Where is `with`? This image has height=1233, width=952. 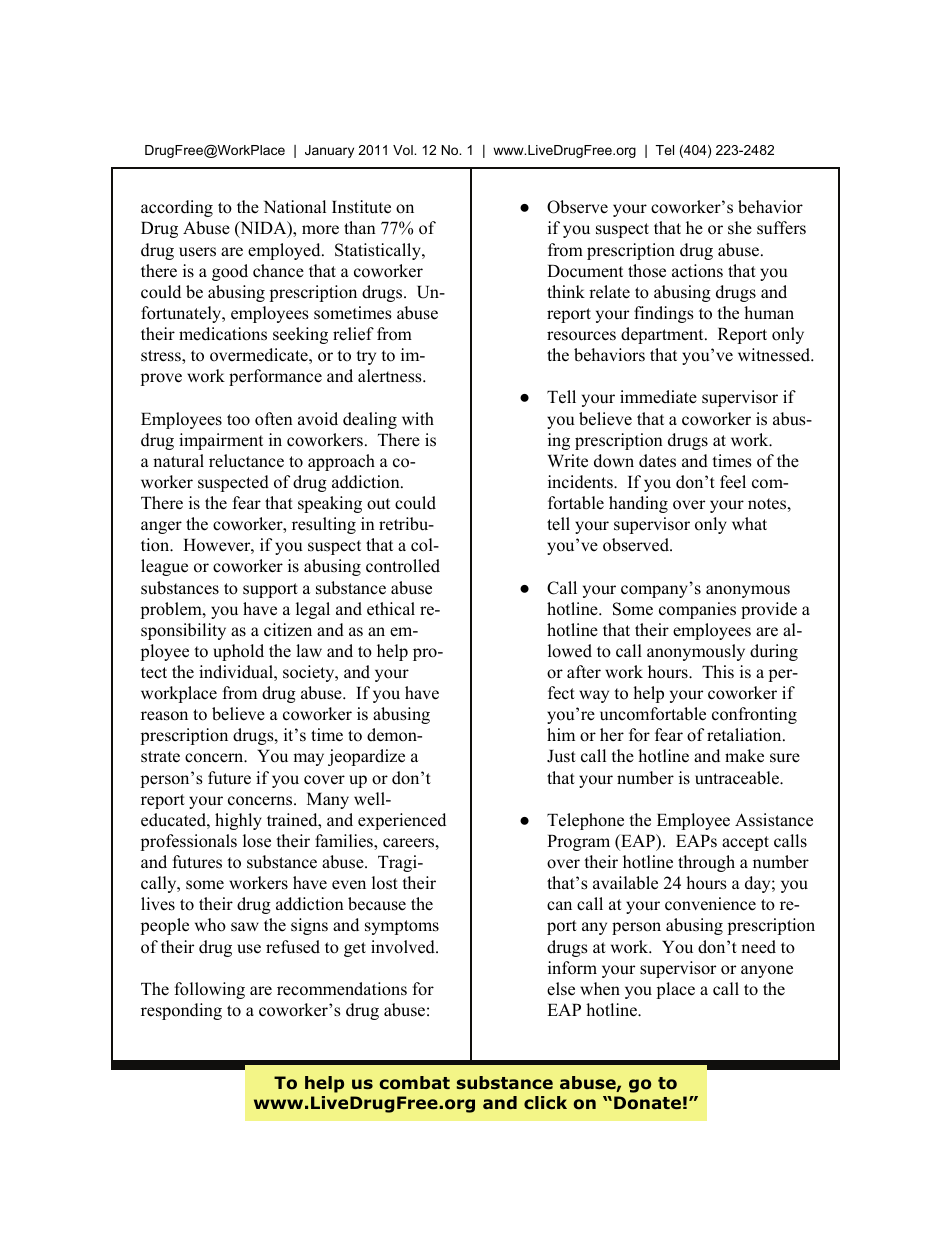 with is located at coordinates (418, 418).
